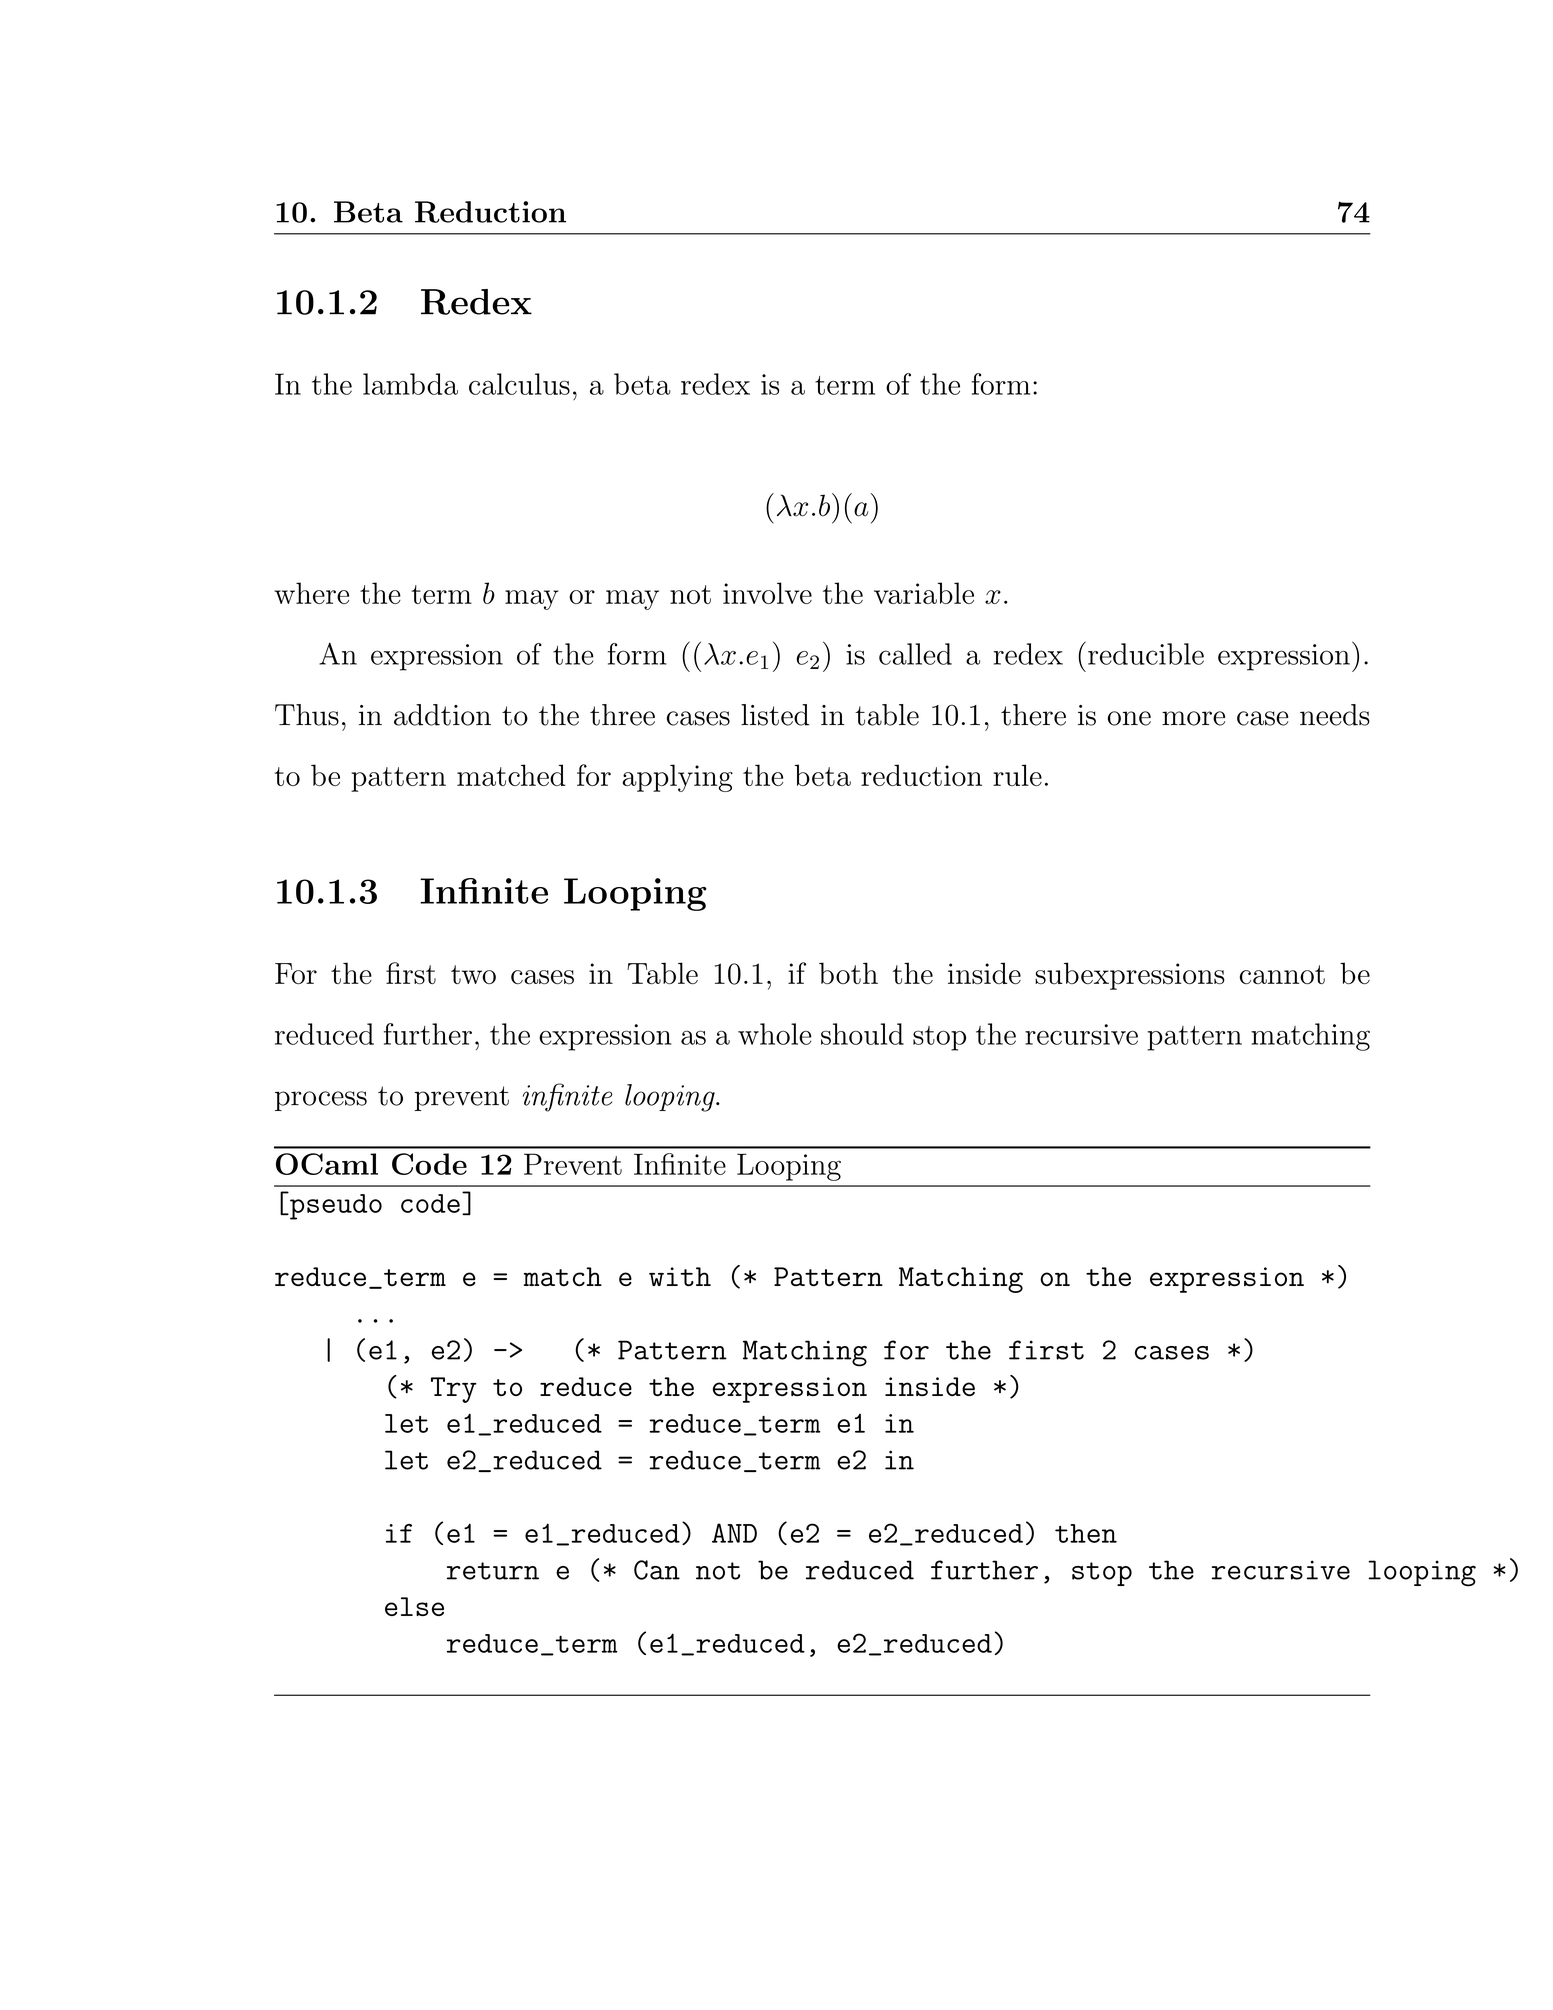 This page has width=1553, height=2010. What do you see at coordinates (410, 384) in the page?
I see `lambda` at bounding box center [410, 384].
